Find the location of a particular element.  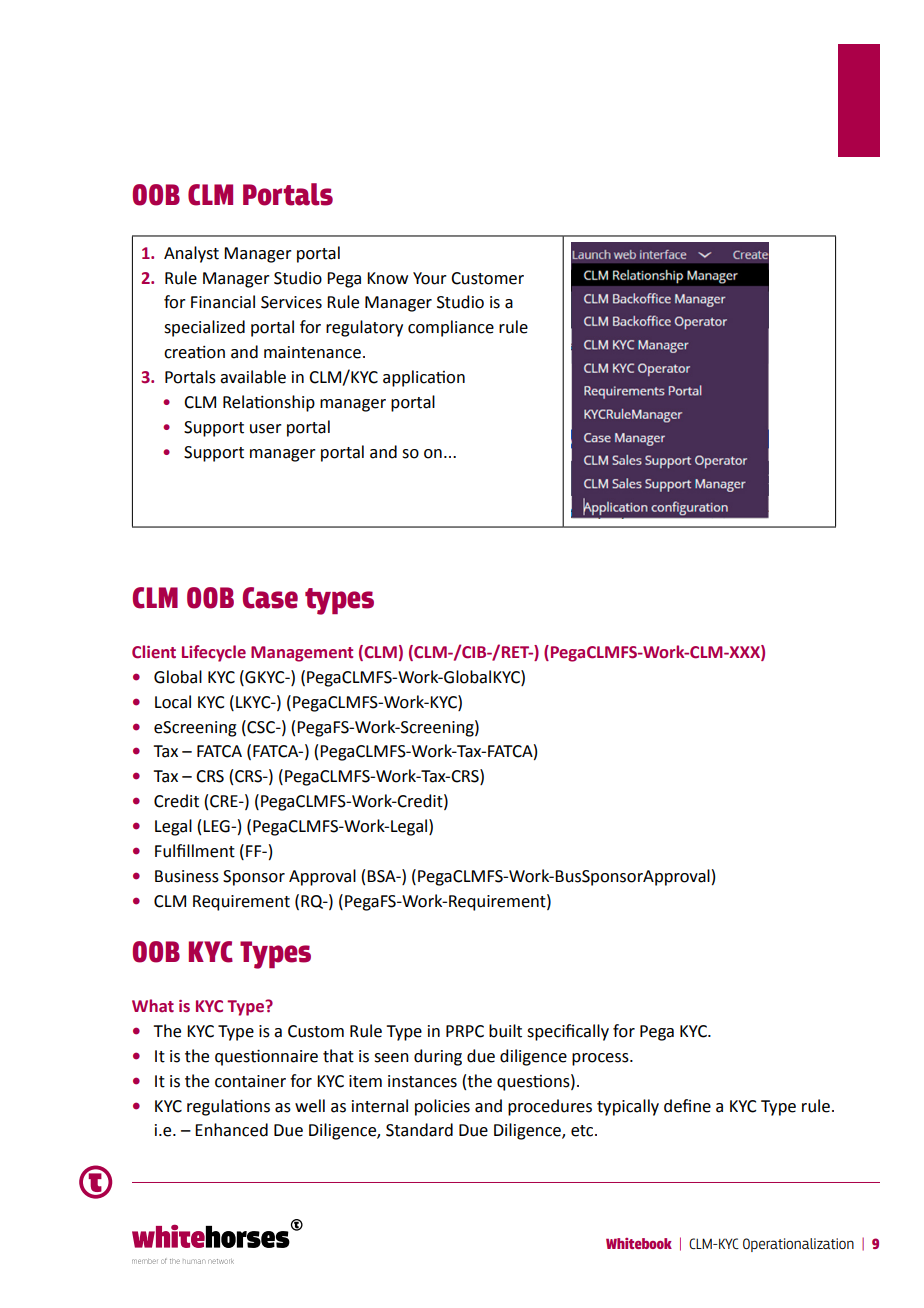

Business is located at coordinates (187, 876).
